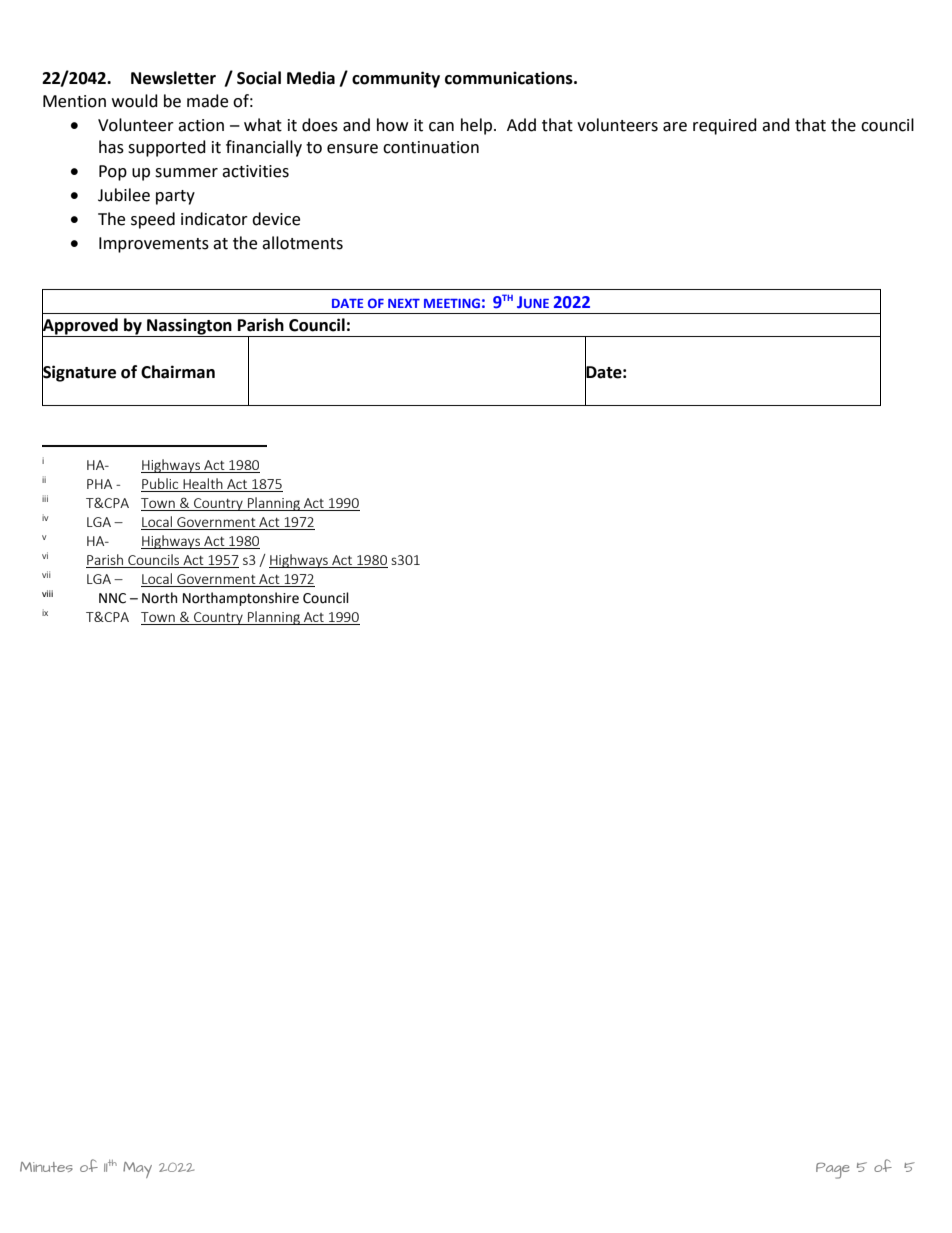 This screenshot has width=952, height=1233. I want to click on viii, so click(47, 593).
